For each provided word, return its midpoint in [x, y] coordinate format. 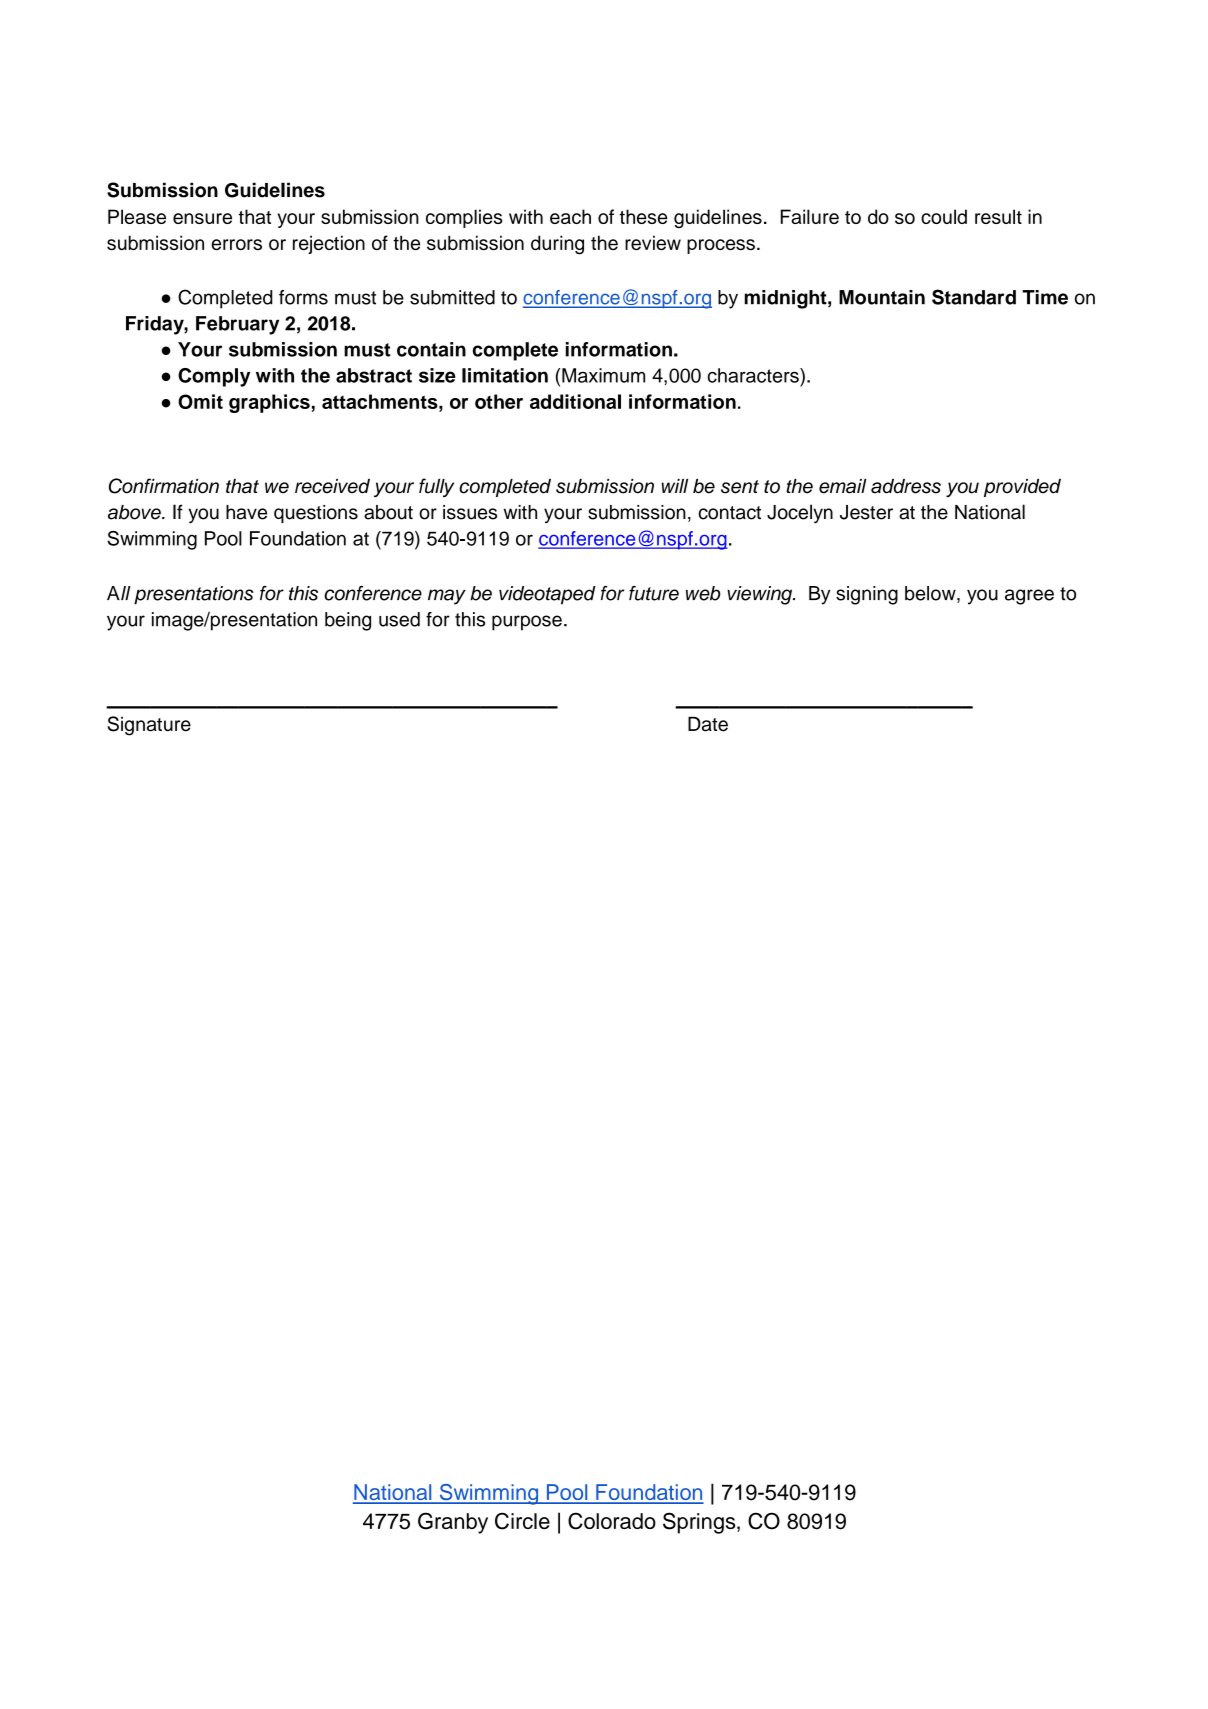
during [557, 245]
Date [708, 724]
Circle [522, 1521]
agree [1029, 597]
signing [867, 595]
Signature [149, 726]
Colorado [612, 1521]
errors [236, 244]
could [944, 216]
